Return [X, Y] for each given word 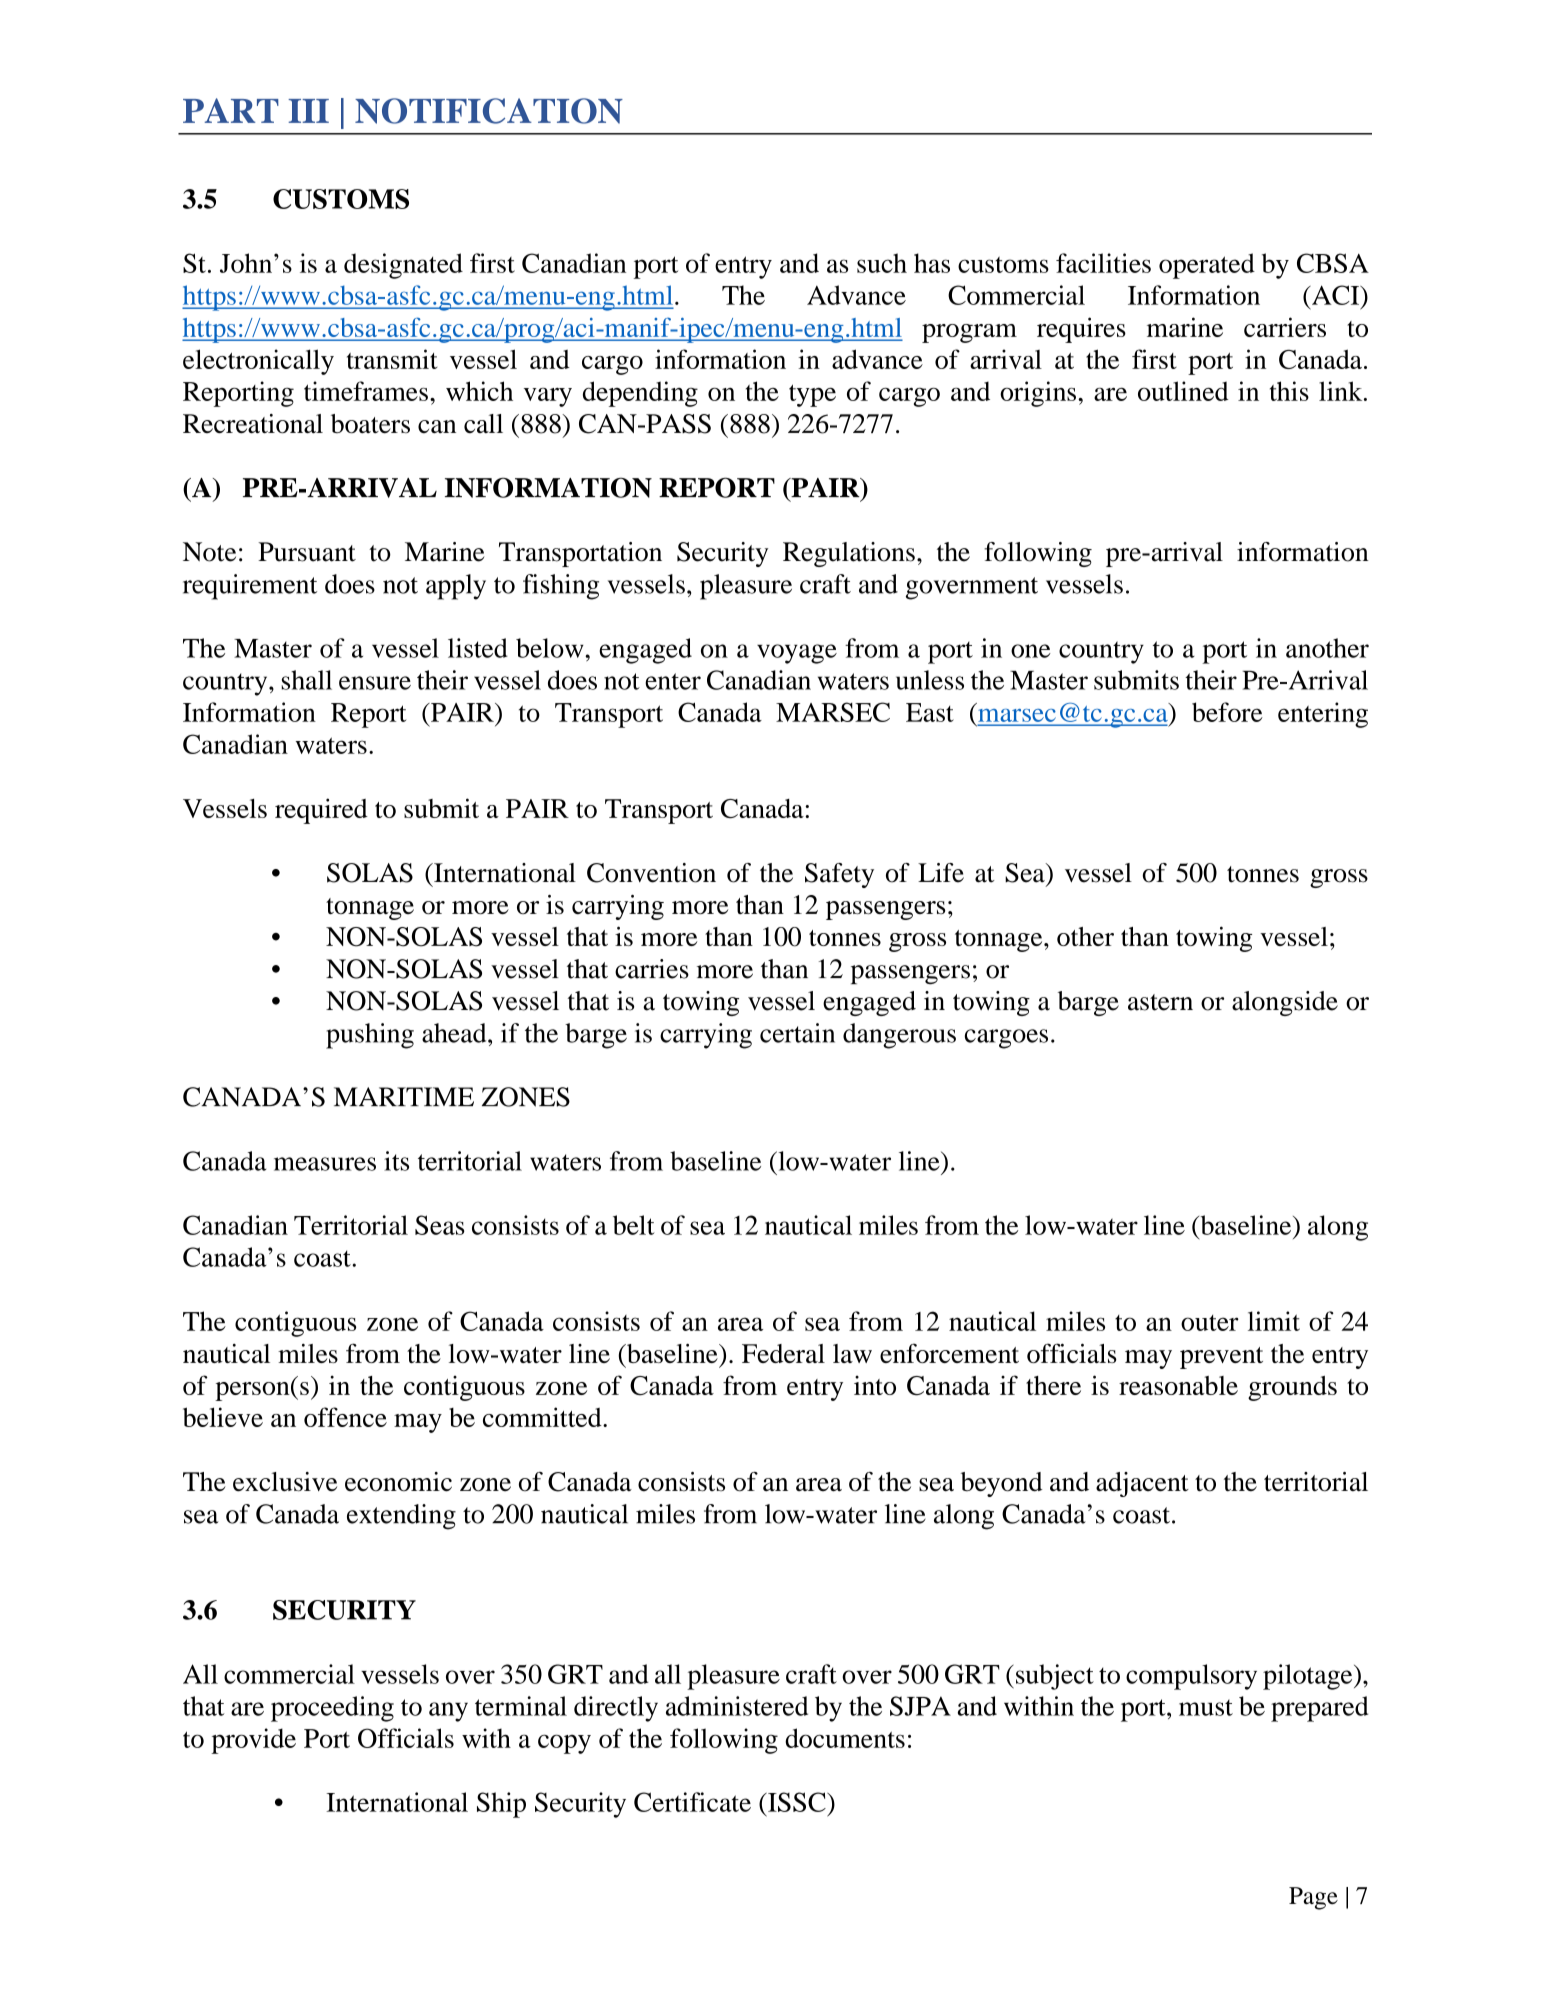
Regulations [849, 554]
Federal [783, 1353]
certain [797, 1033]
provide [253, 1741]
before [1227, 712]
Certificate [692, 1802]
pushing [370, 1036]
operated [1207, 266]
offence [345, 1417]
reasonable [1178, 1385]
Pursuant [307, 552]
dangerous [899, 1036]
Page [1313, 1898]
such [882, 263]
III [308, 111]
